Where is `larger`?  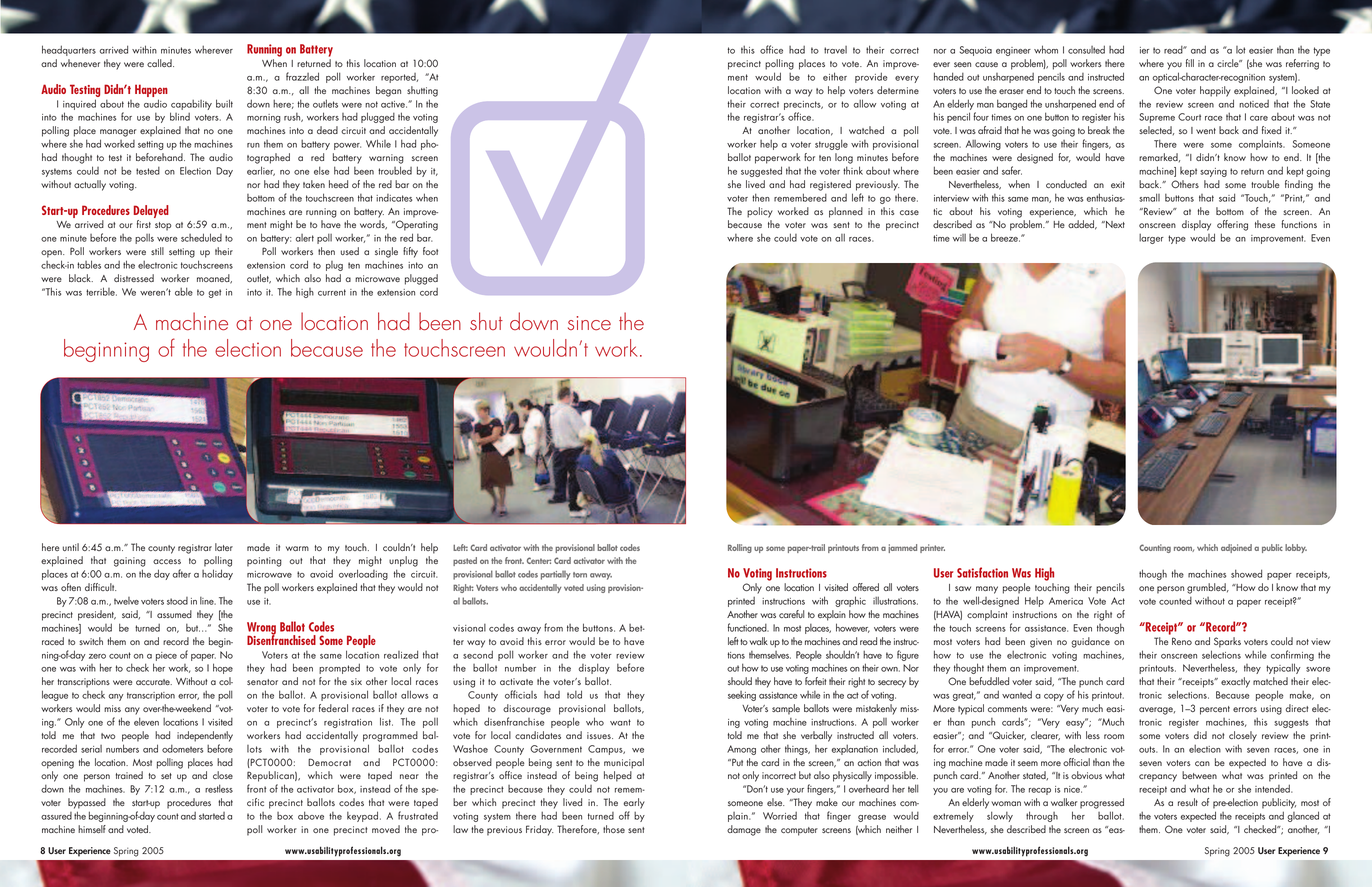
larger is located at coordinates (1151, 239).
